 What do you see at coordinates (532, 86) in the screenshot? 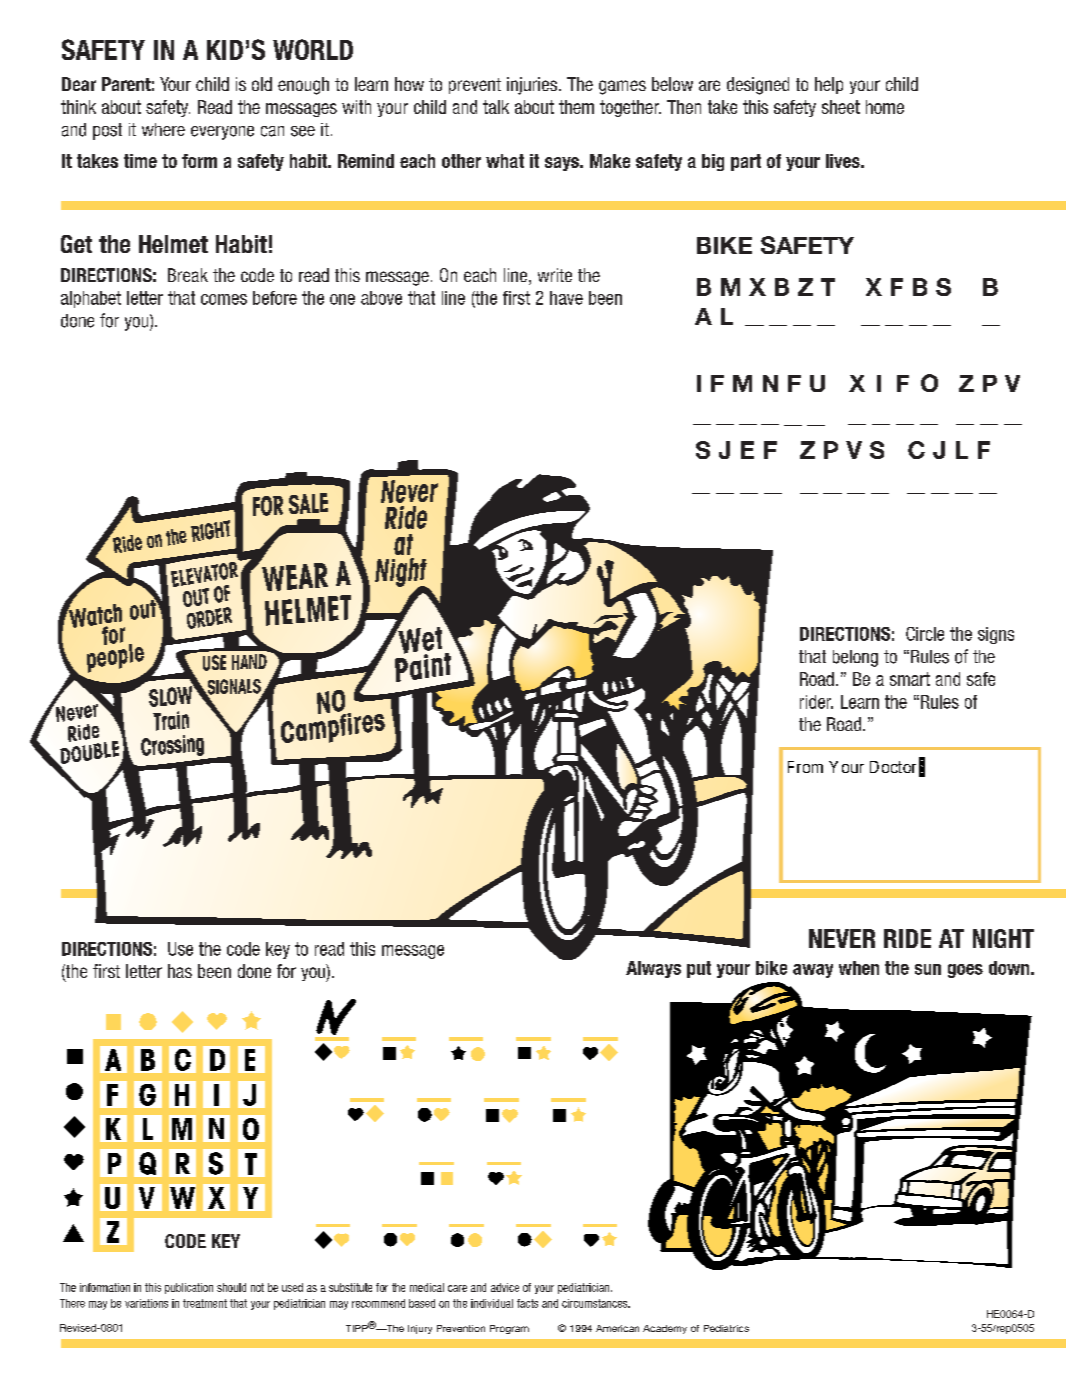
I see `injuries` at bounding box center [532, 86].
